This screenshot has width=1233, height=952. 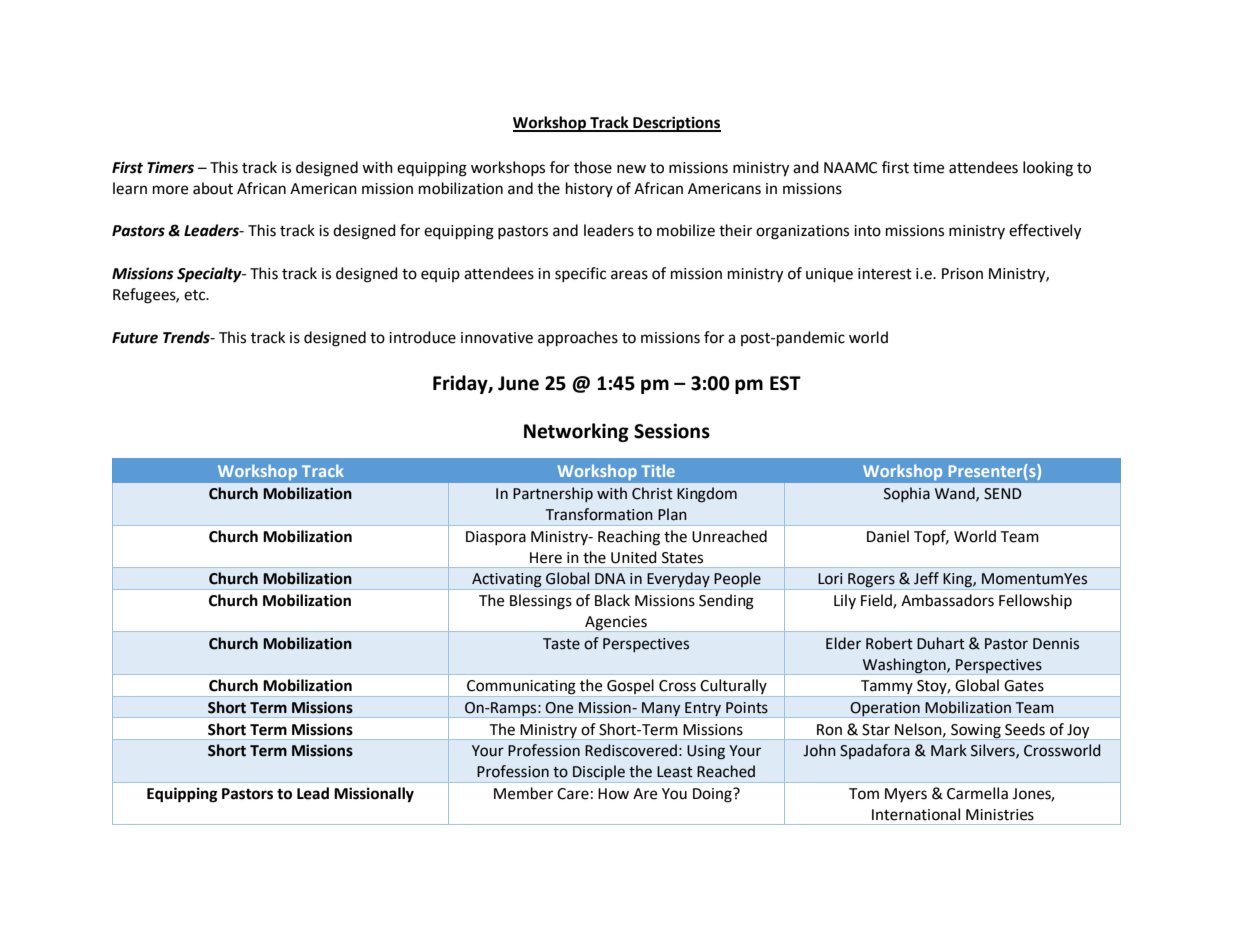 I want to click on Robert, so click(x=889, y=643).
